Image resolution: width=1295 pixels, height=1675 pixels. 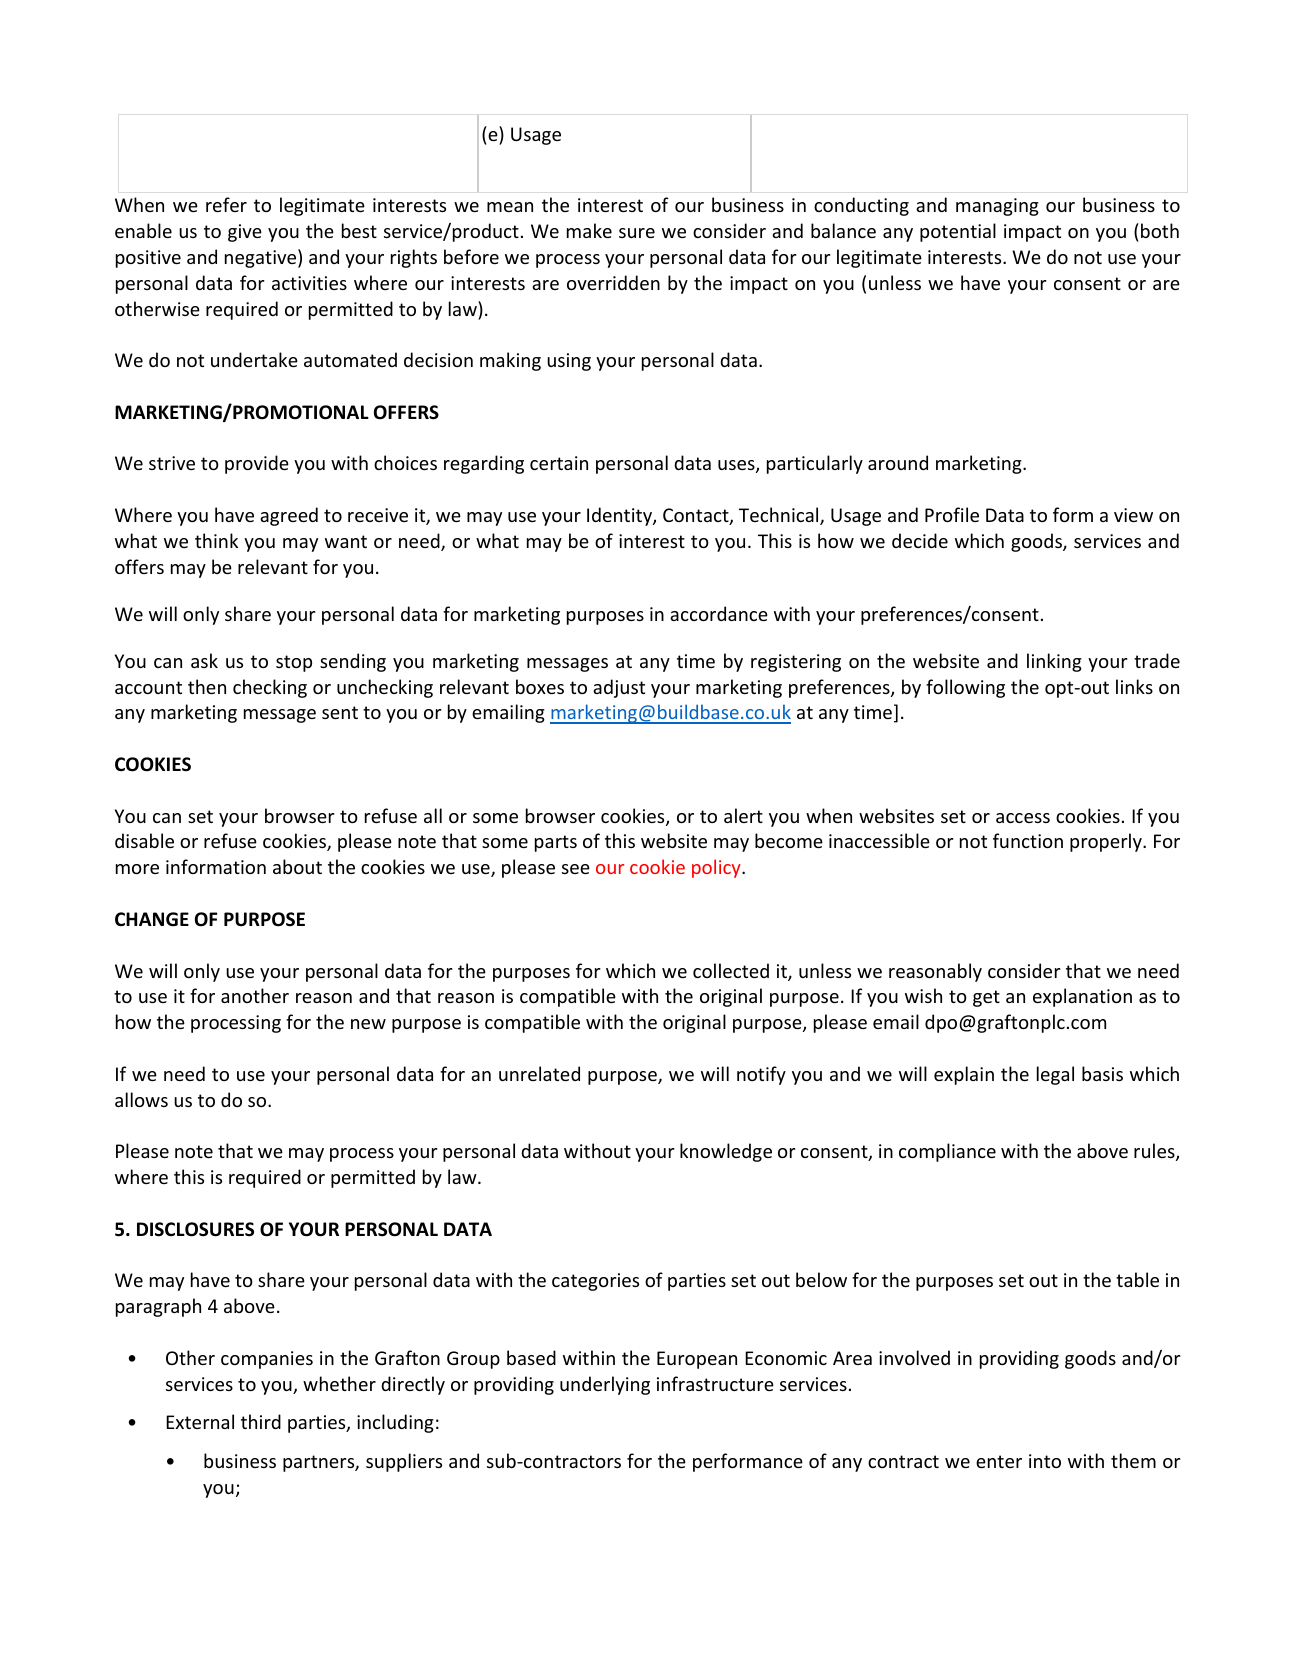 I want to click on into, so click(x=1045, y=1461).
